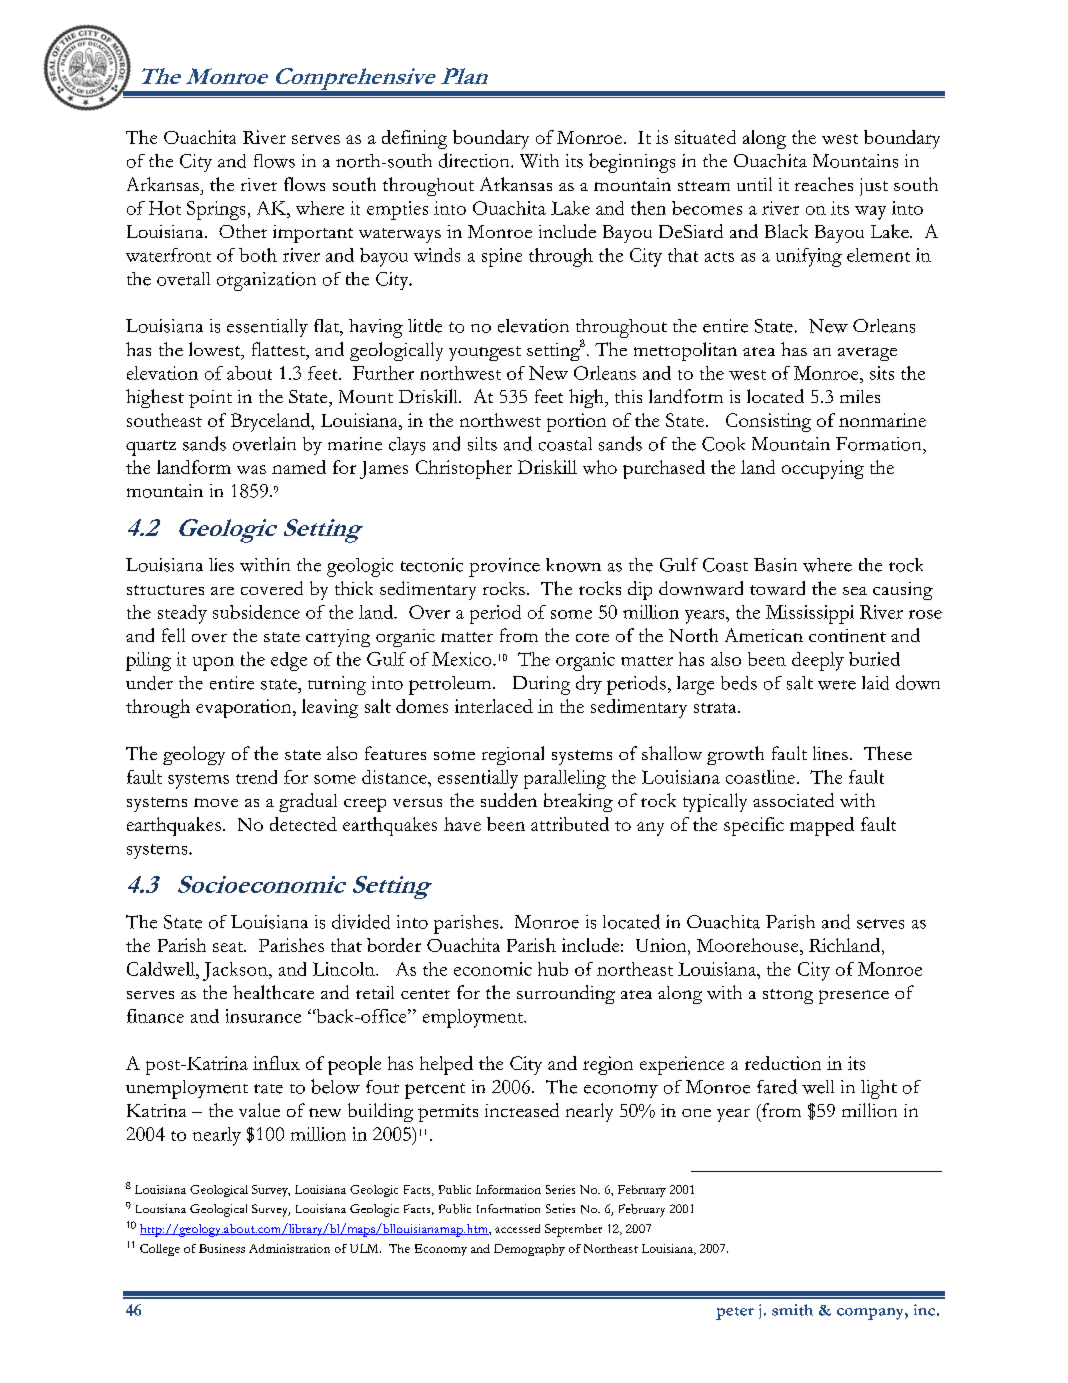 This screenshot has width=1068, height=1383. I want to click on presence, so click(854, 997).
